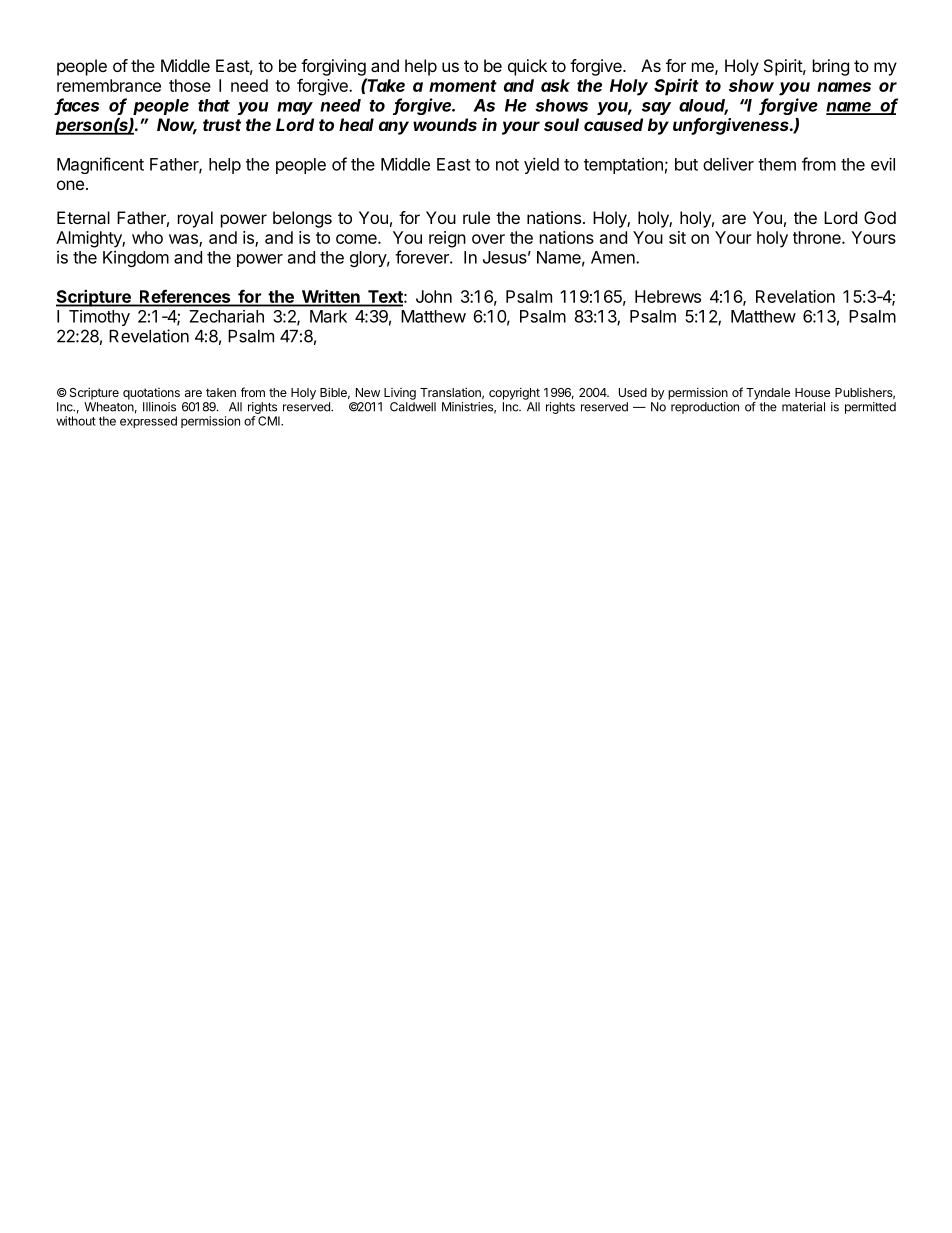 The width and height of the screenshot is (952, 1233). Describe the element at coordinates (177, 126) in the screenshot. I see `Now` at that location.
